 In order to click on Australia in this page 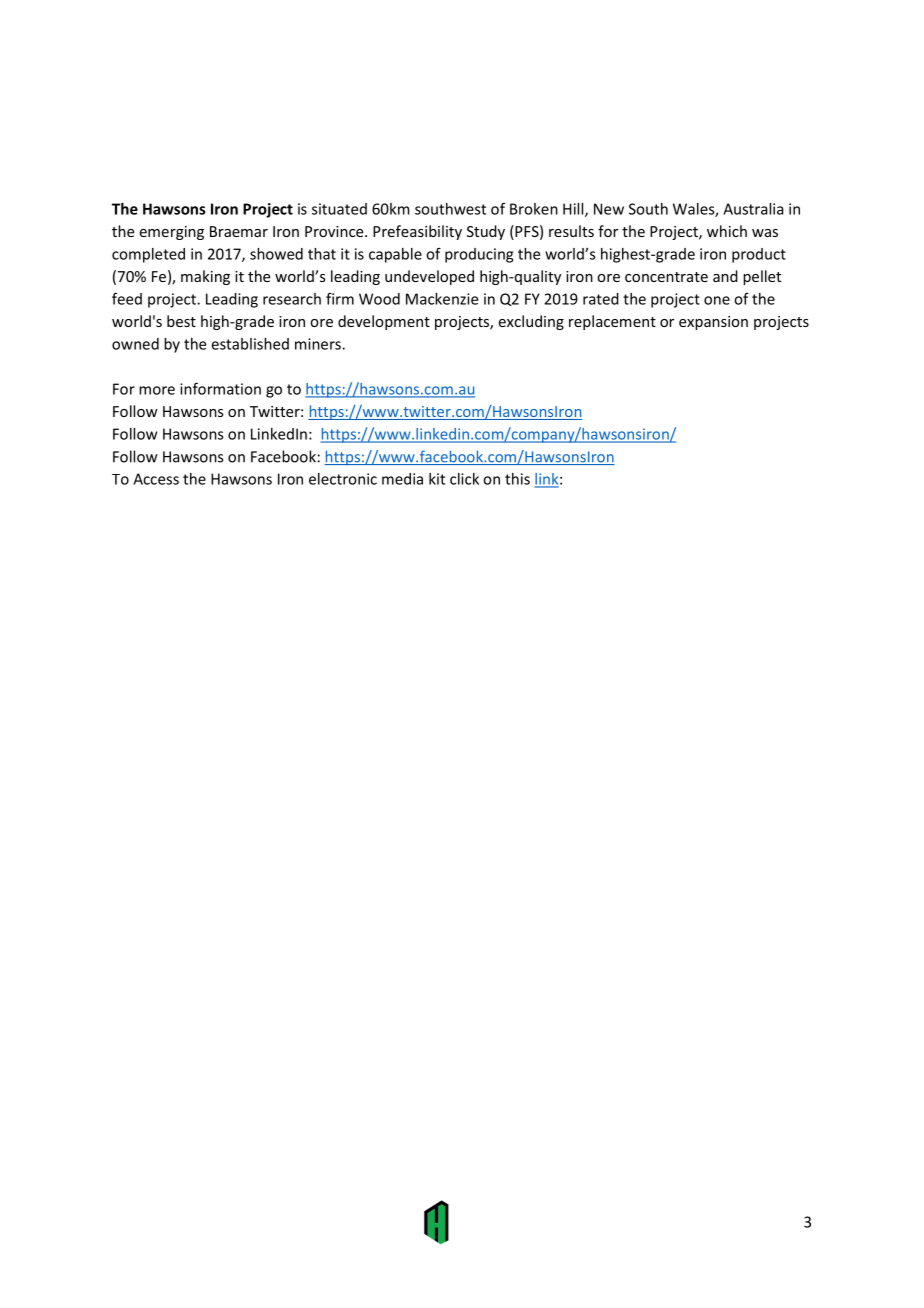, I will do `click(753, 209)`.
